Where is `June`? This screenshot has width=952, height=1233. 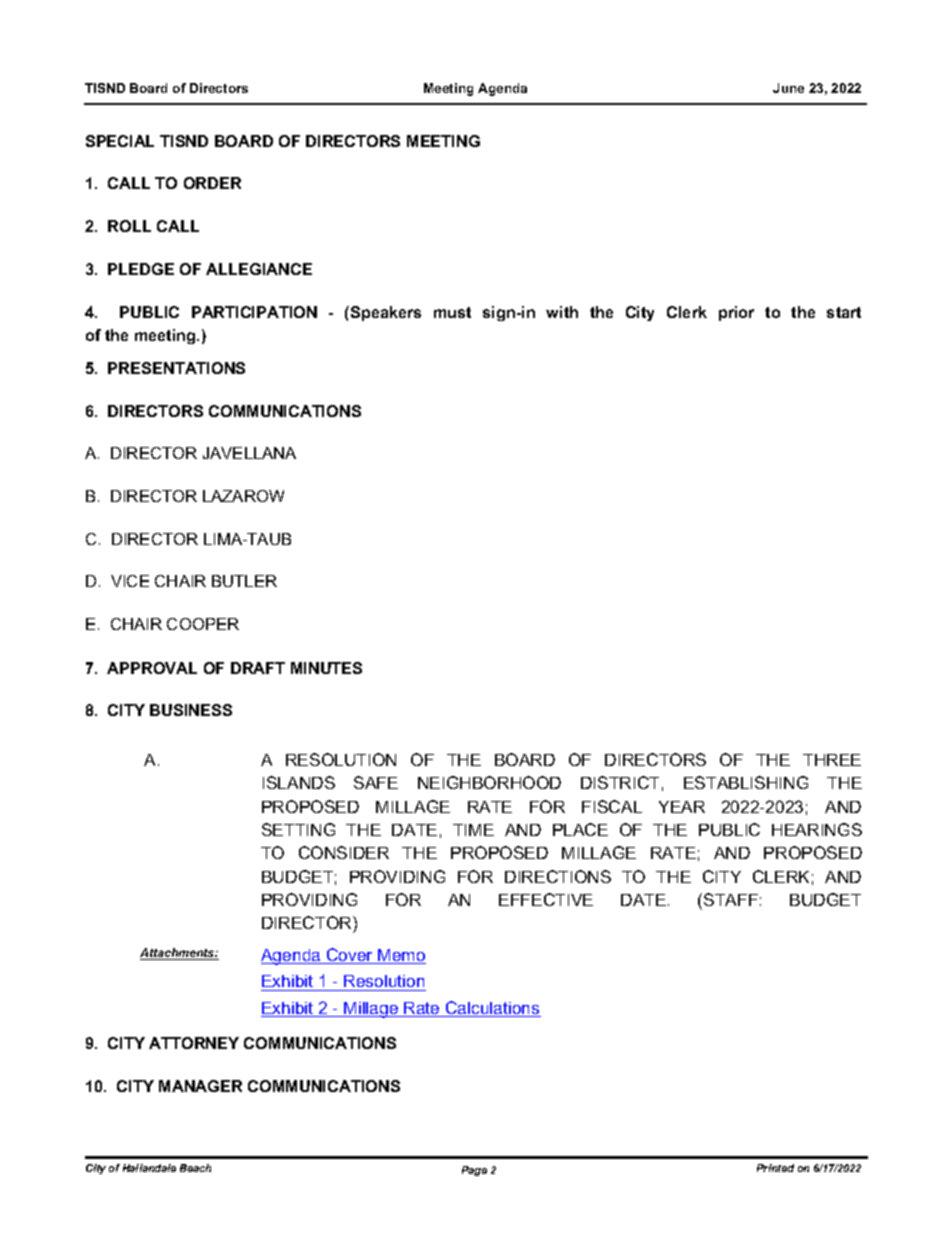
June is located at coordinates (788, 88).
